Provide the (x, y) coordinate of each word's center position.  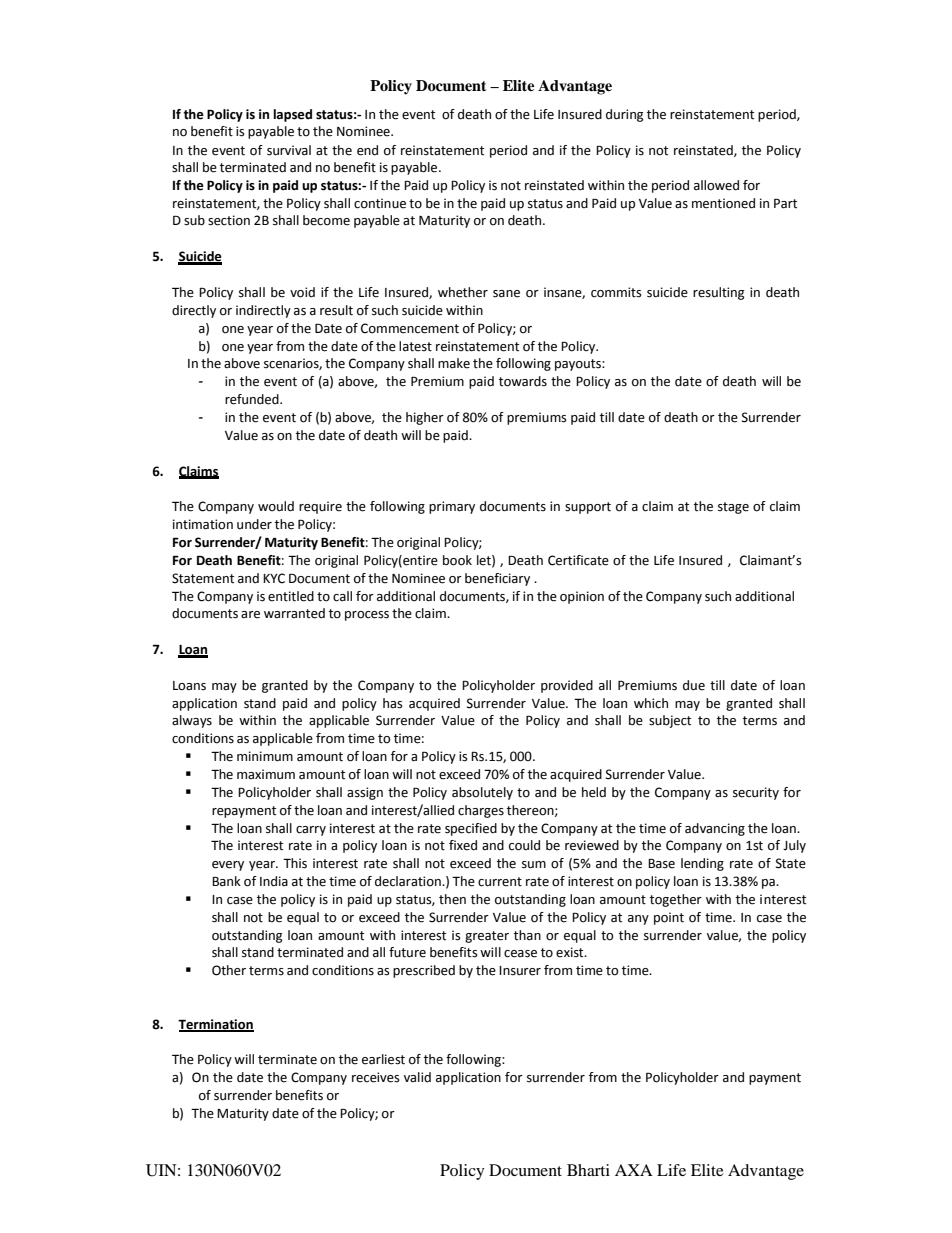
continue (380, 203)
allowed (716, 185)
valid (417, 1077)
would (276, 506)
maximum (266, 774)
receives (376, 1077)
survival (289, 150)
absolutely (482, 793)
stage (733, 508)
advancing (715, 829)
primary (452, 507)
